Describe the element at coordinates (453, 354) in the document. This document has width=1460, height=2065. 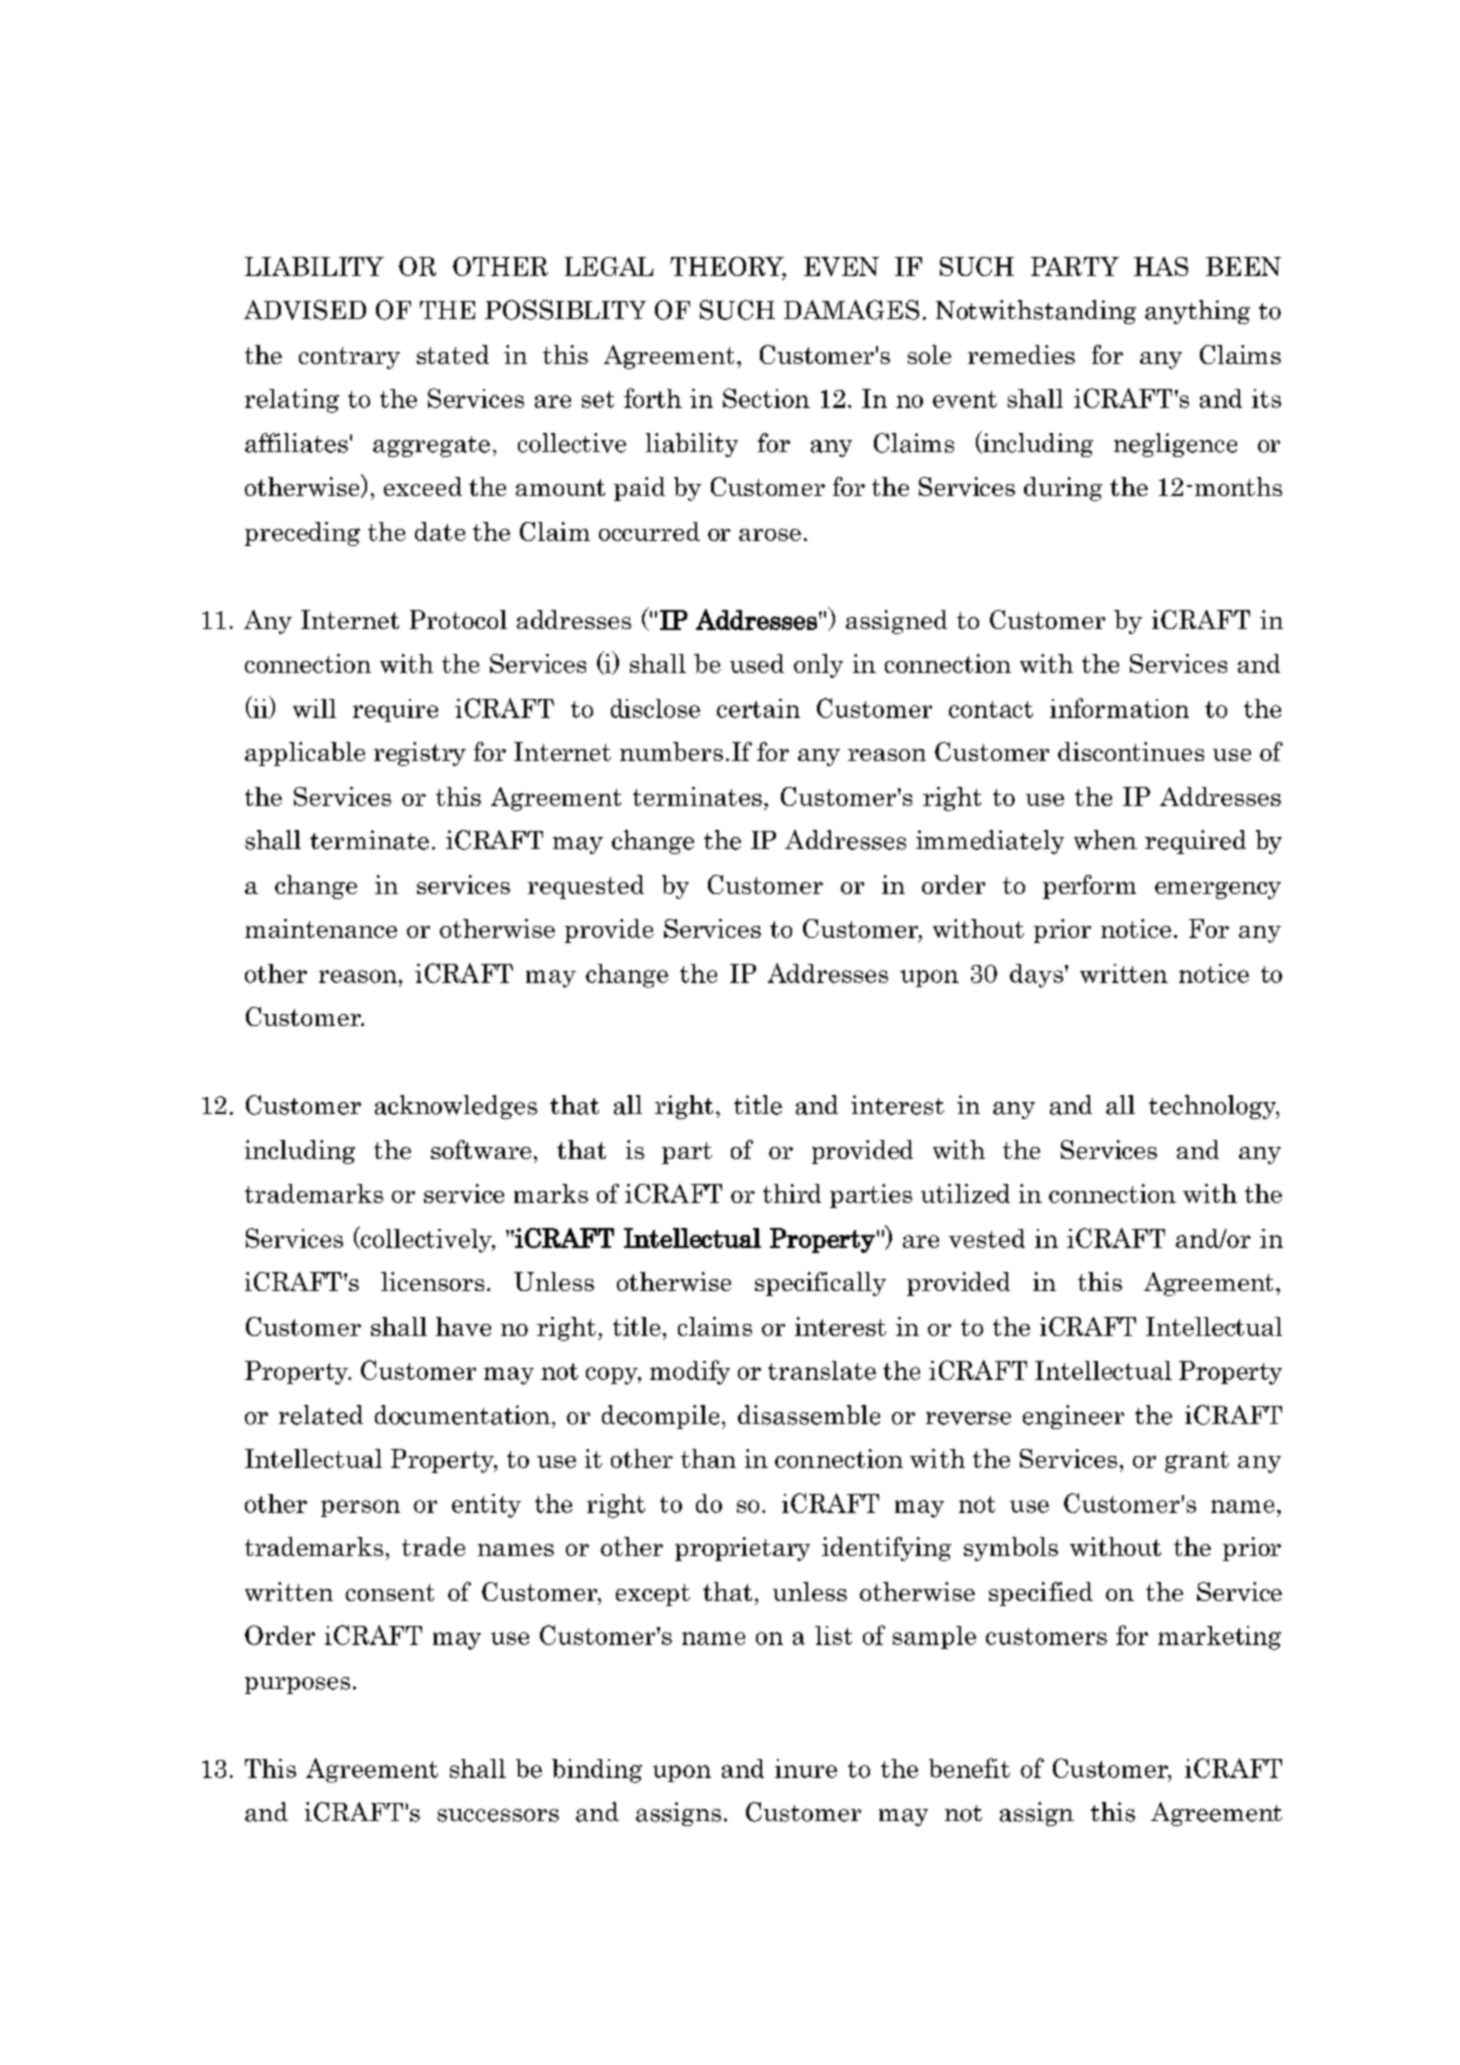
I see `stated` at that location.
